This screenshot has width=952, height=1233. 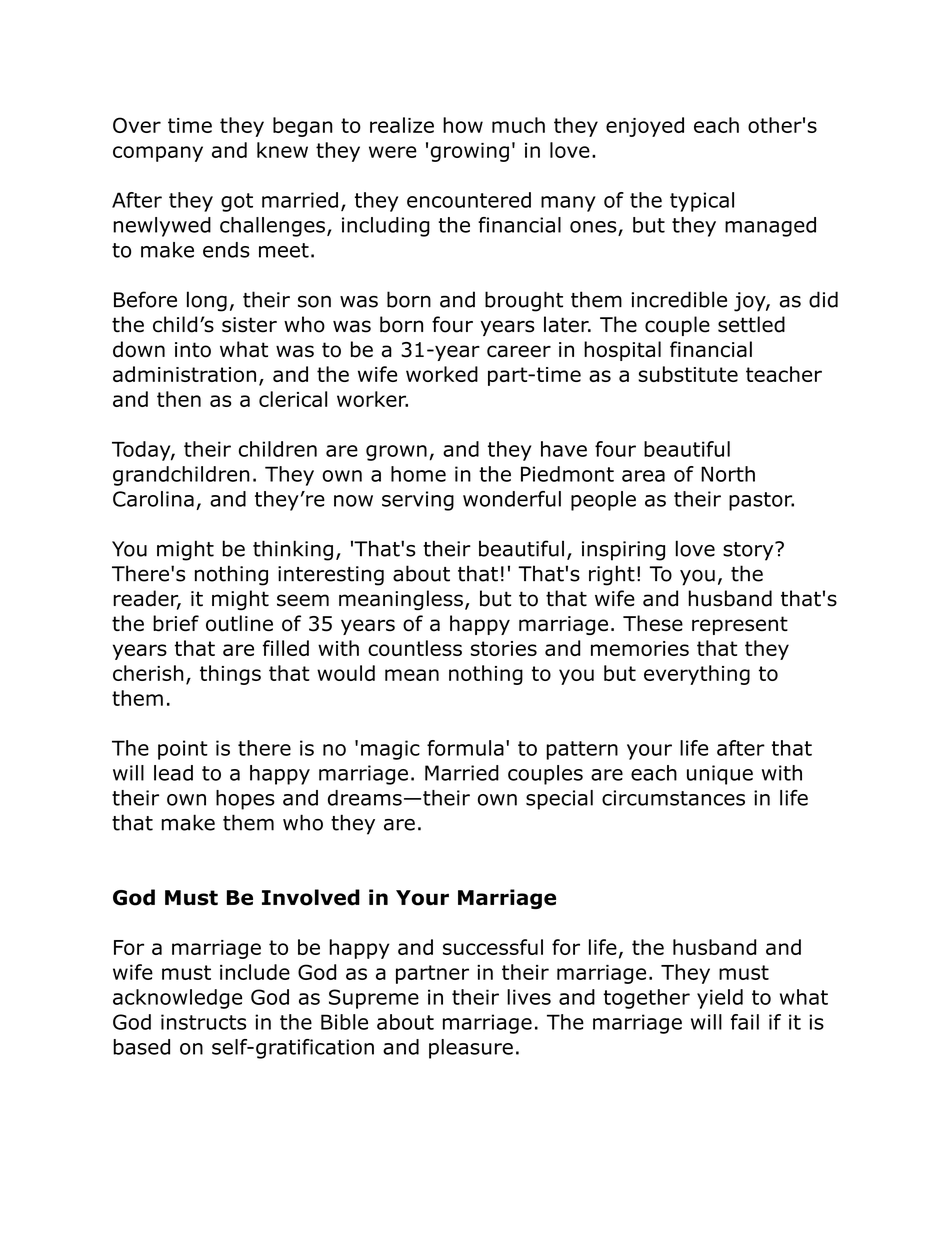 What do you see at coordinates (239, 623) in the screenshot?
I see `outline` at bounding box center [239, 623].
